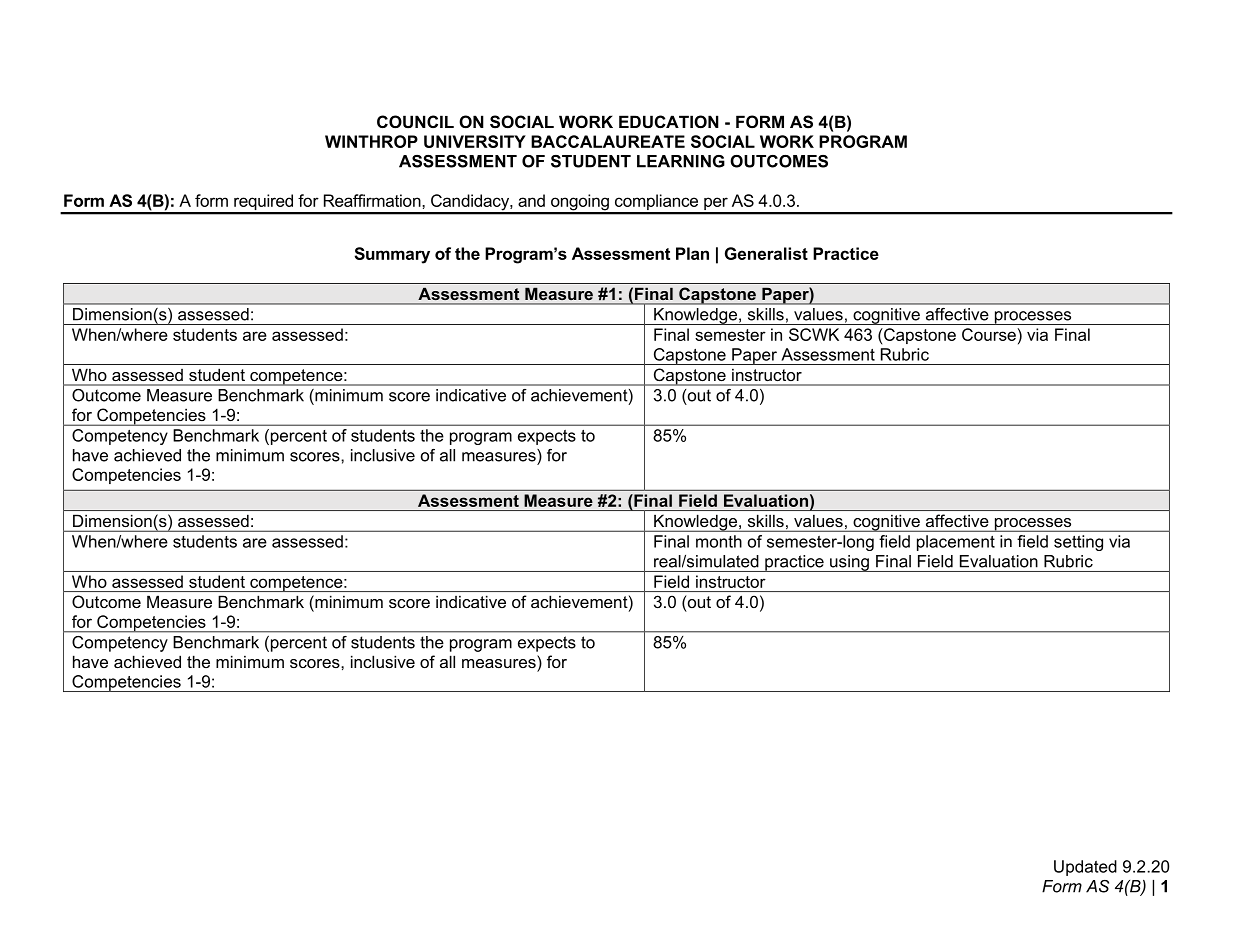 The width and height of the image is (1233, 952). I want to click on placement, so click(956, 543).
